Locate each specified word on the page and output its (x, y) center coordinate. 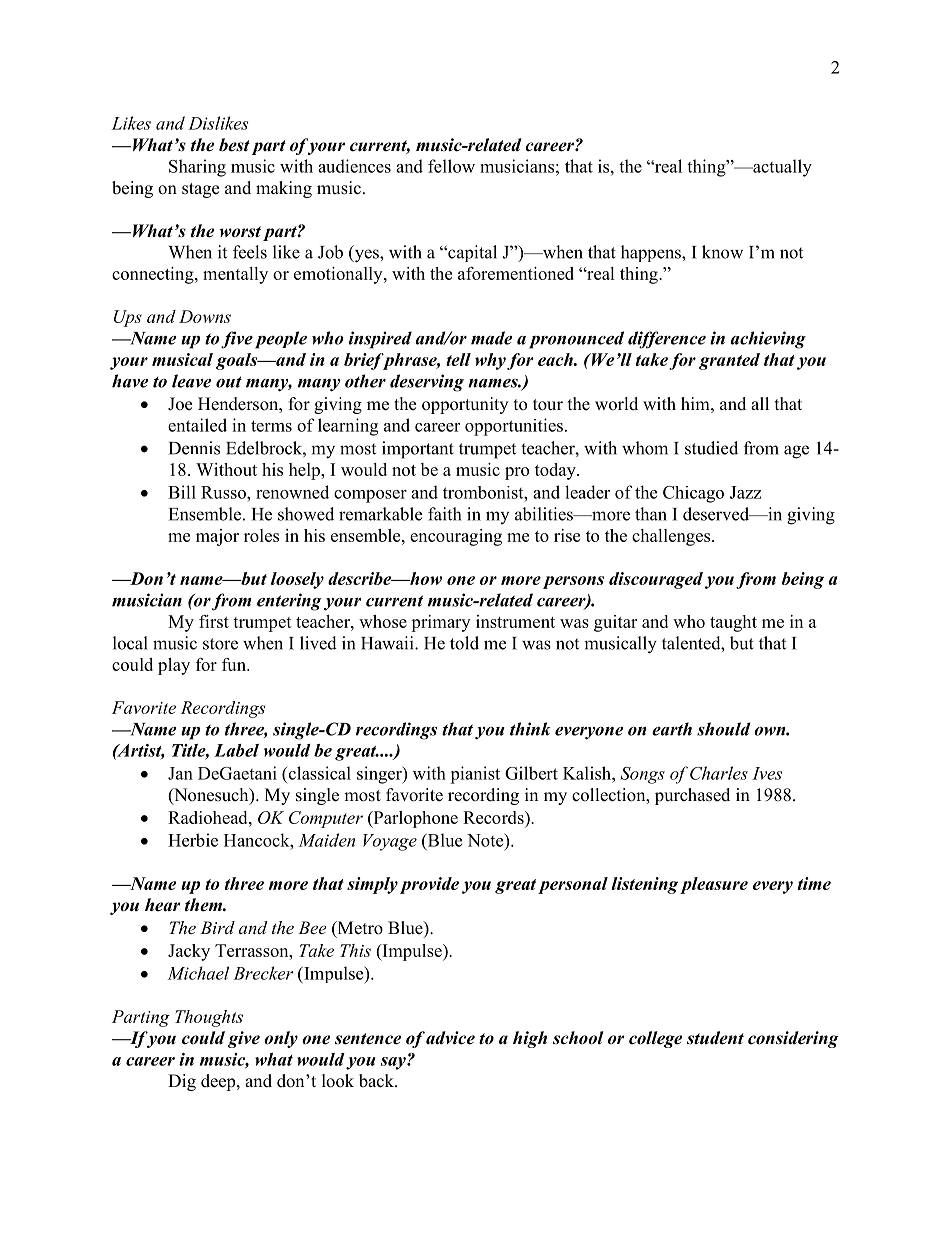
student (715, 1038)
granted (729, 361)
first (214, 621)
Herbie (193, 840)
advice (450, 1038)
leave (191, 381)
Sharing (197, 168)
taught (733, 623)
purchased (692, 796)
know (722, 252)
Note (486, 840)
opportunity (465, 405)
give (244, 1039)
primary (440, 623)
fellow (451, 166)
